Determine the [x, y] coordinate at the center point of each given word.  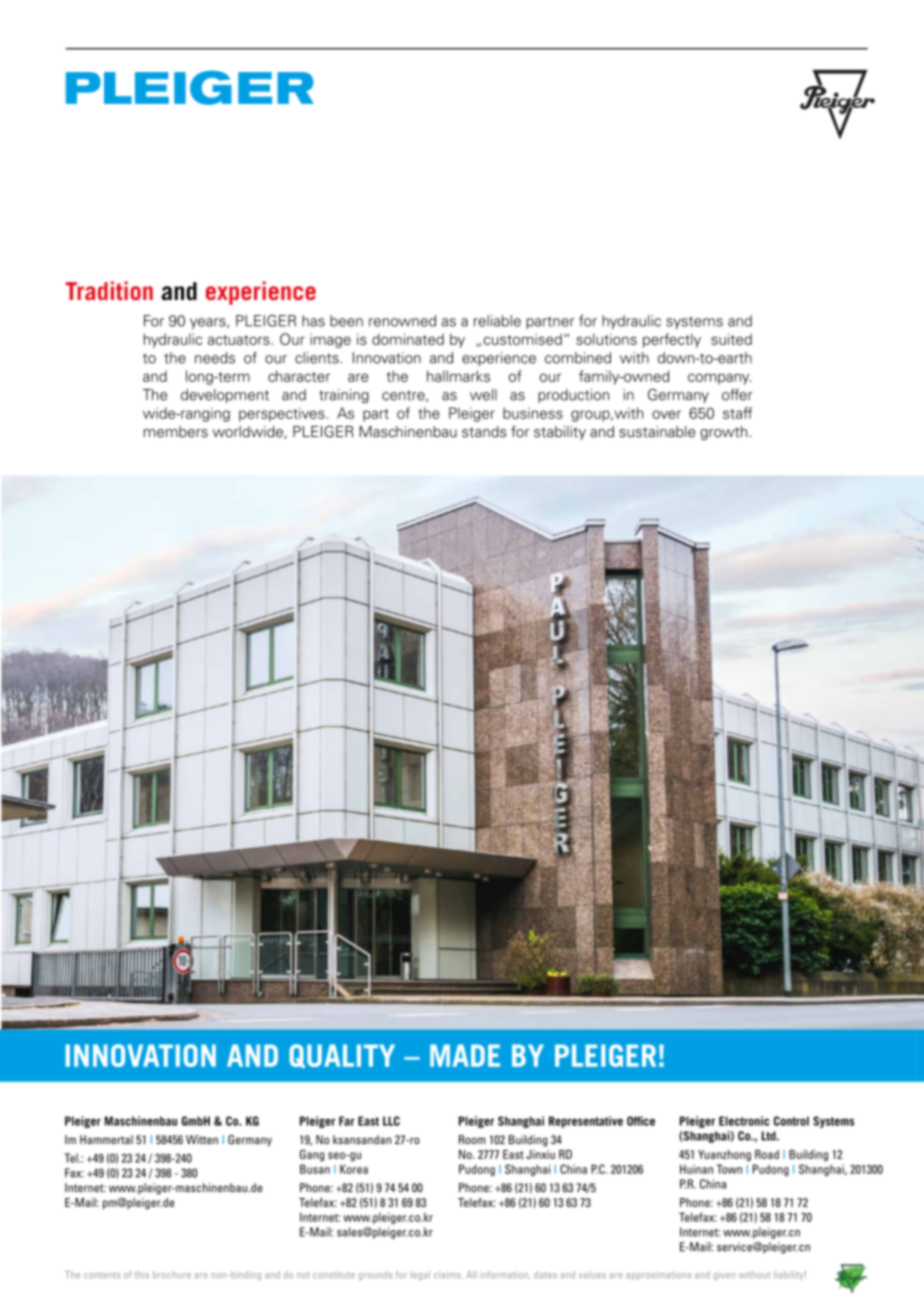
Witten [202, 1139]
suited [731, 339]
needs [215, 358]
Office [641, 1121]
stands [484, 432]
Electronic [744, 1121]
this [141, 1275]
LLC [391, 1121]
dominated [408, 339]
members [176, 432]
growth [723, 433]
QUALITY [342, 1056]
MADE [465, 1055]
